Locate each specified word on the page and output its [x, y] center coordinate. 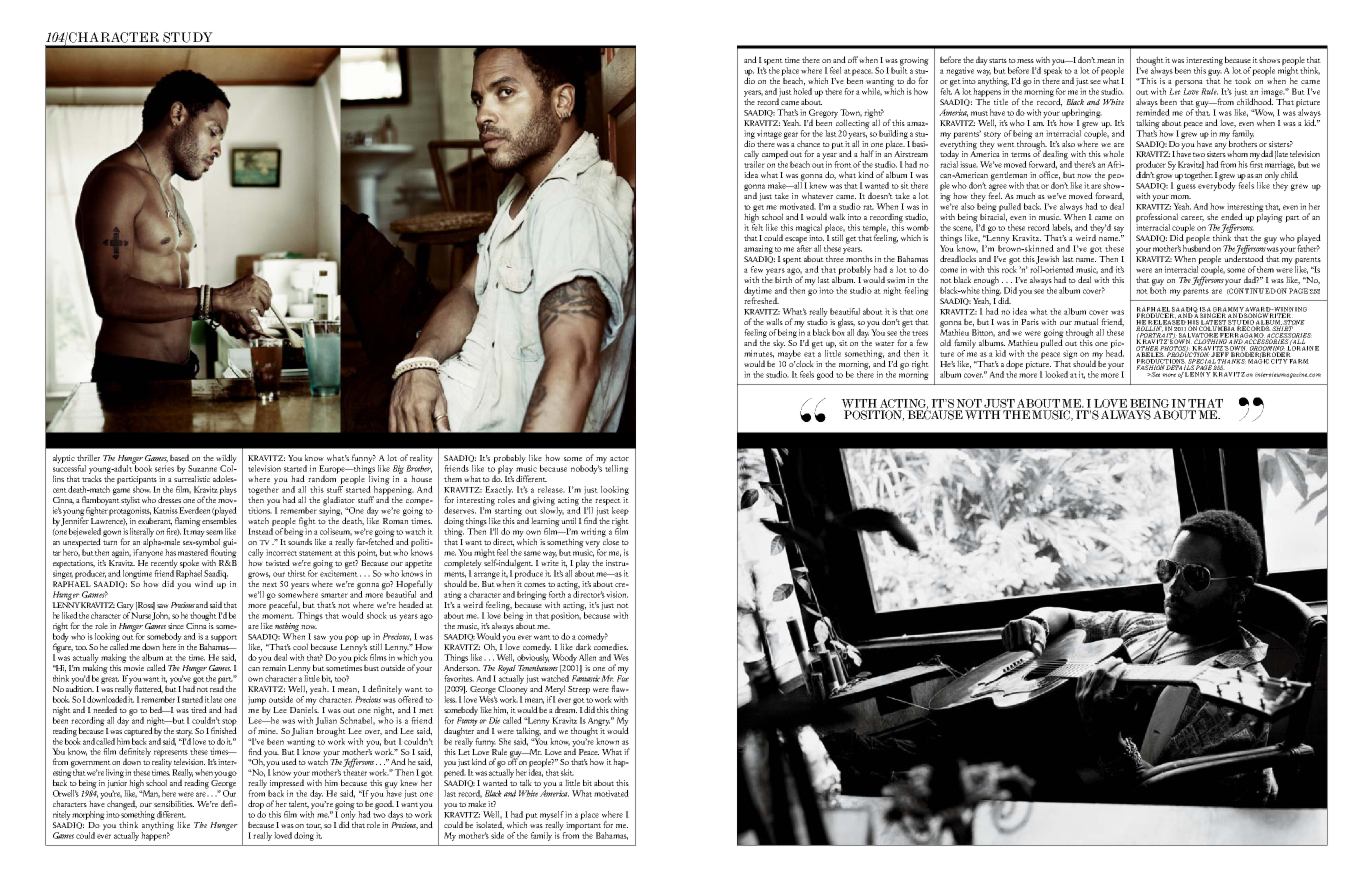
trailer [754, 163]
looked [1056, 374]
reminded [1153, 111]
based [179, 457]
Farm [1299, 361]
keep [620, 512]
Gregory [823, 114]
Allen [587, 657]
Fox [623, 677]
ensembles [219, 519]
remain [274, 668]
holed [802, 90]
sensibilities [174, 803]
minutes [759, 354]
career [1192, 219]
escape [796, 241]
